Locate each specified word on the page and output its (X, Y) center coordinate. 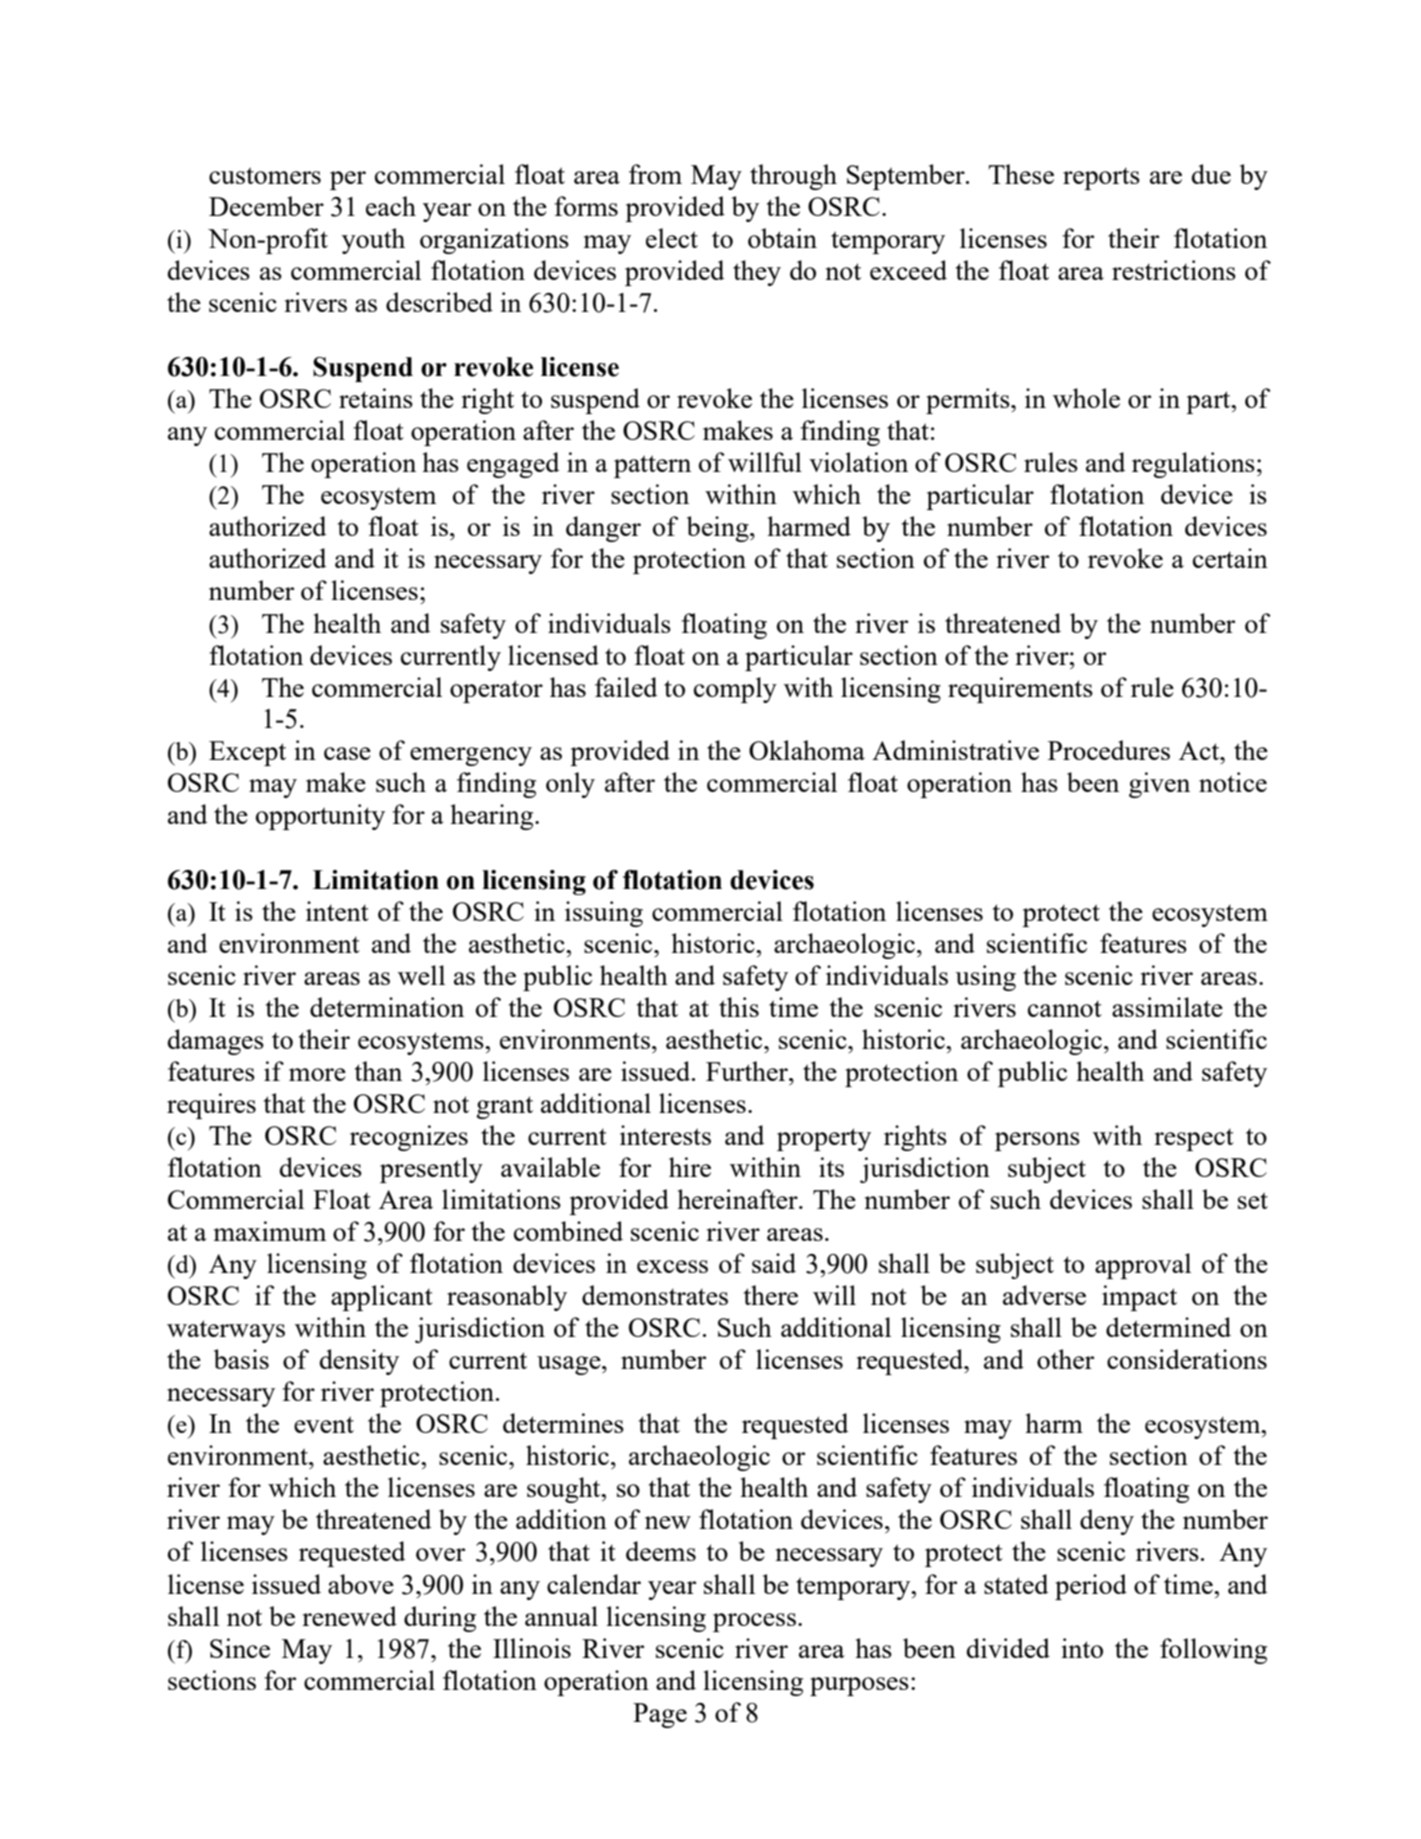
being (719, 529)
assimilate (1167, 1007)
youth (373, 241)
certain (1230, 558)
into (1082, 1648)
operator (496, 691)
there (771, 1295)
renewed (349, 1616)
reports (1101, 178)
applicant (382, 1298)
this (739, 1007)
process (754, 1622)
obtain (782, 238)
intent (337, 911)
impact (1139, 1298)
